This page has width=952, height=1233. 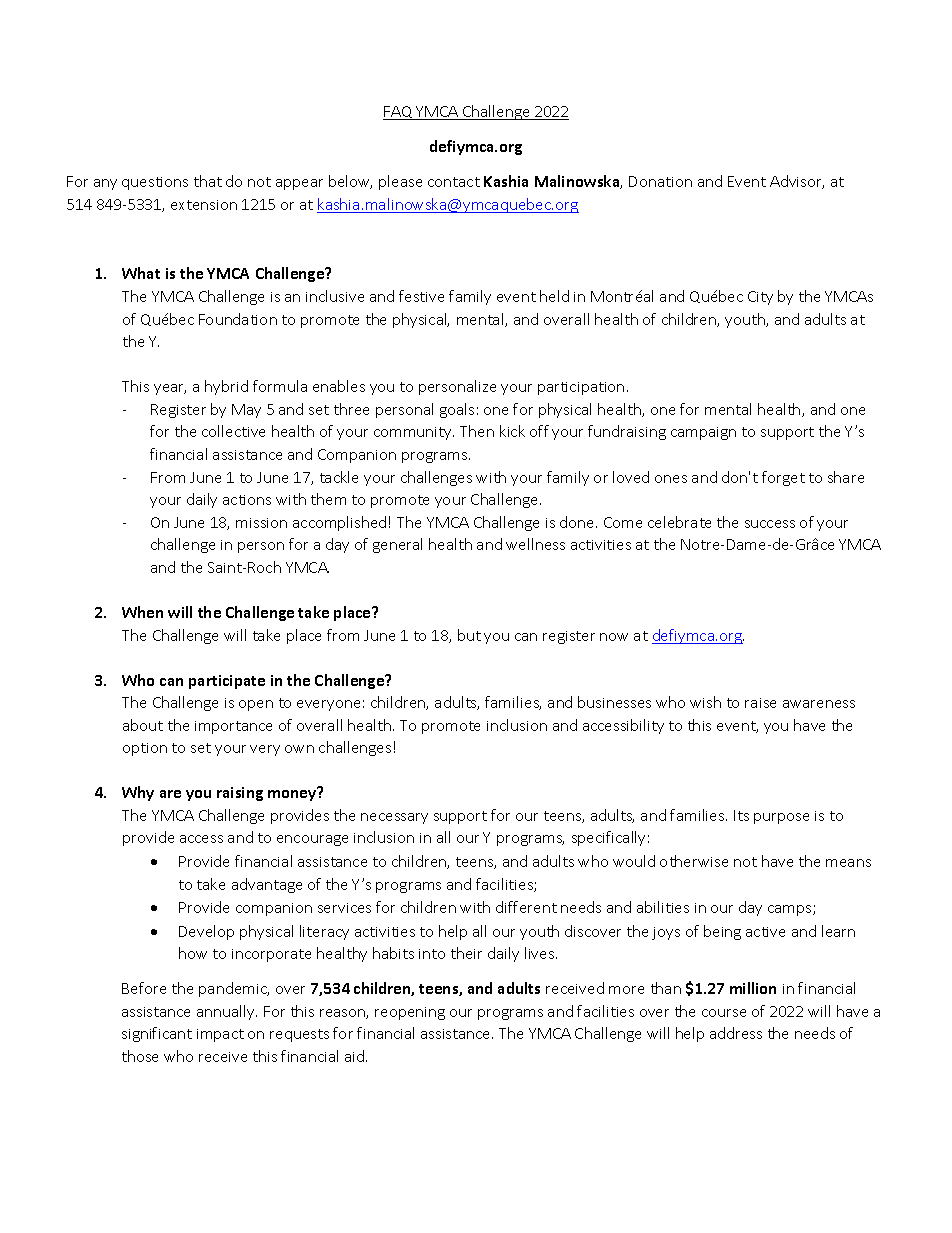 I want to click on that, so click(x=208, y=181).
